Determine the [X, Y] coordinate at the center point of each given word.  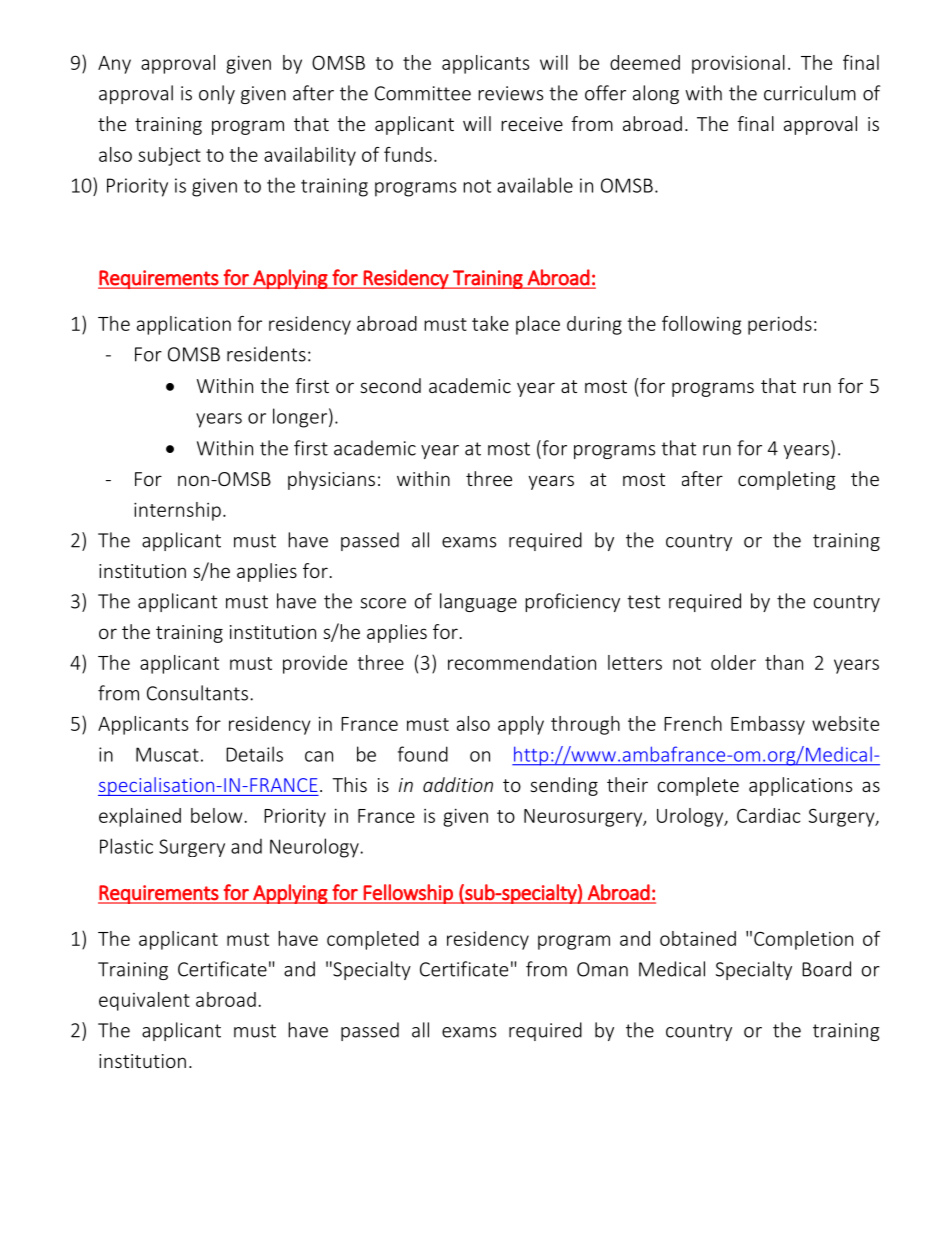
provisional [738, 64]
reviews [510, 93]
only [217, 94]
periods [780, 325]
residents [266, 354]
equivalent [144, 1001]
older [733, 662]
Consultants [197, 693]
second [390, 385]
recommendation [522, 662]
